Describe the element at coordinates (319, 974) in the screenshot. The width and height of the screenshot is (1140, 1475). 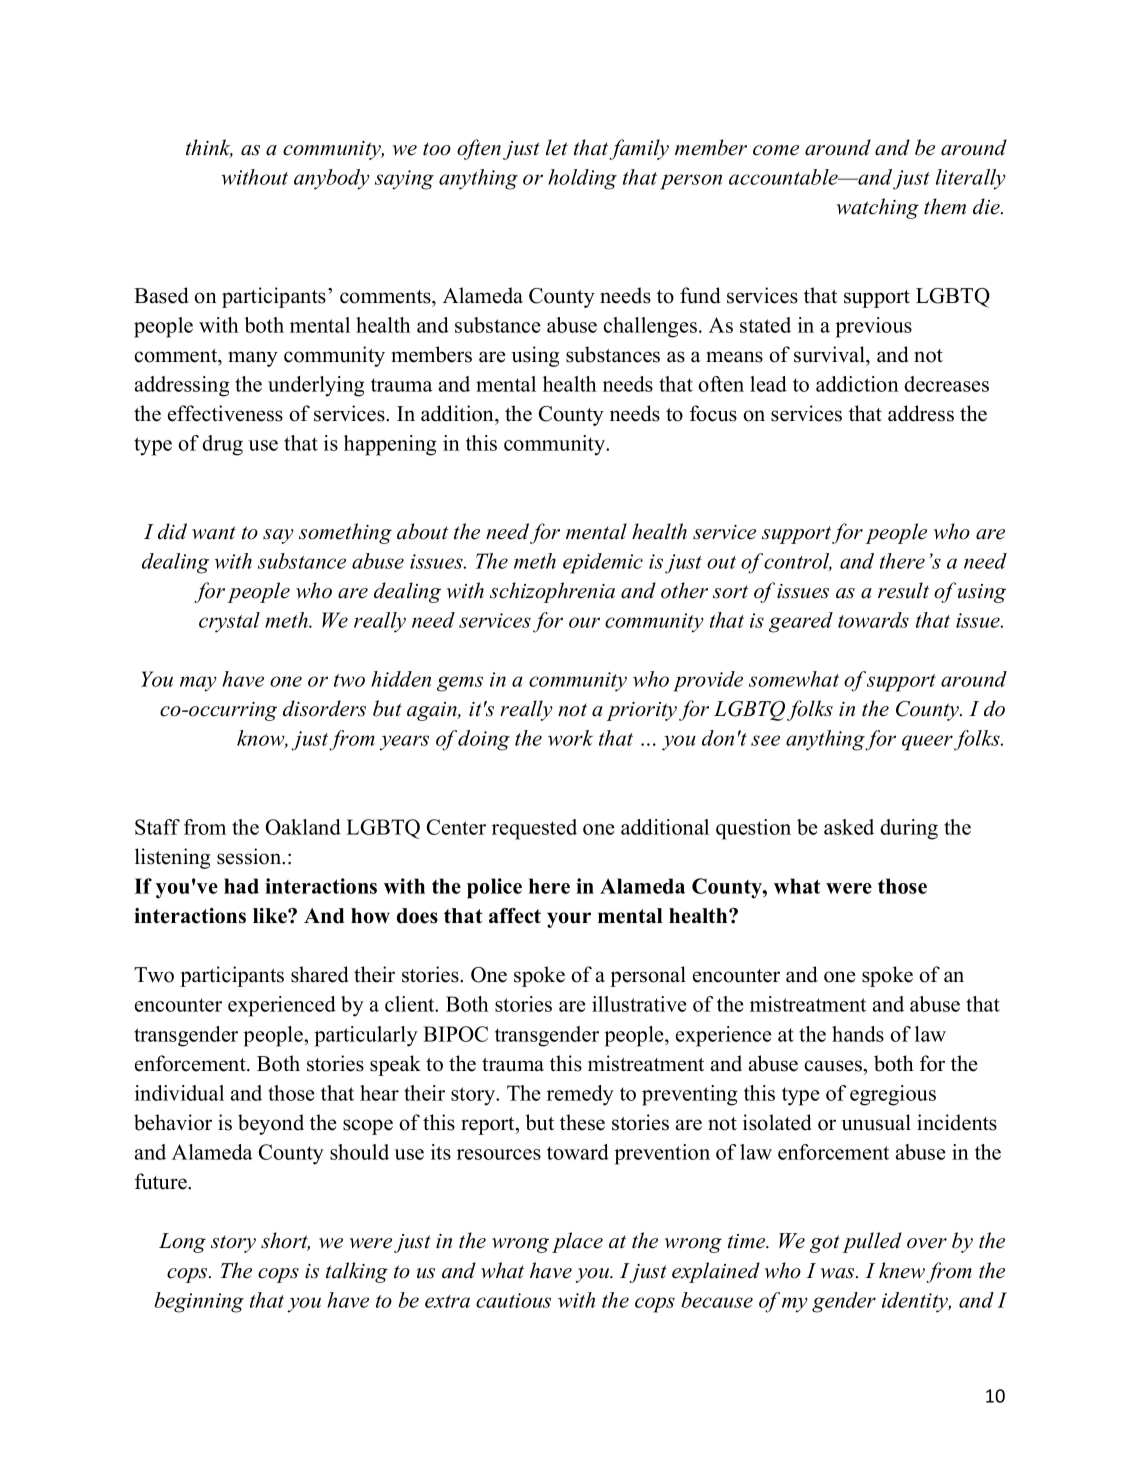
I see `shared` at that location.
